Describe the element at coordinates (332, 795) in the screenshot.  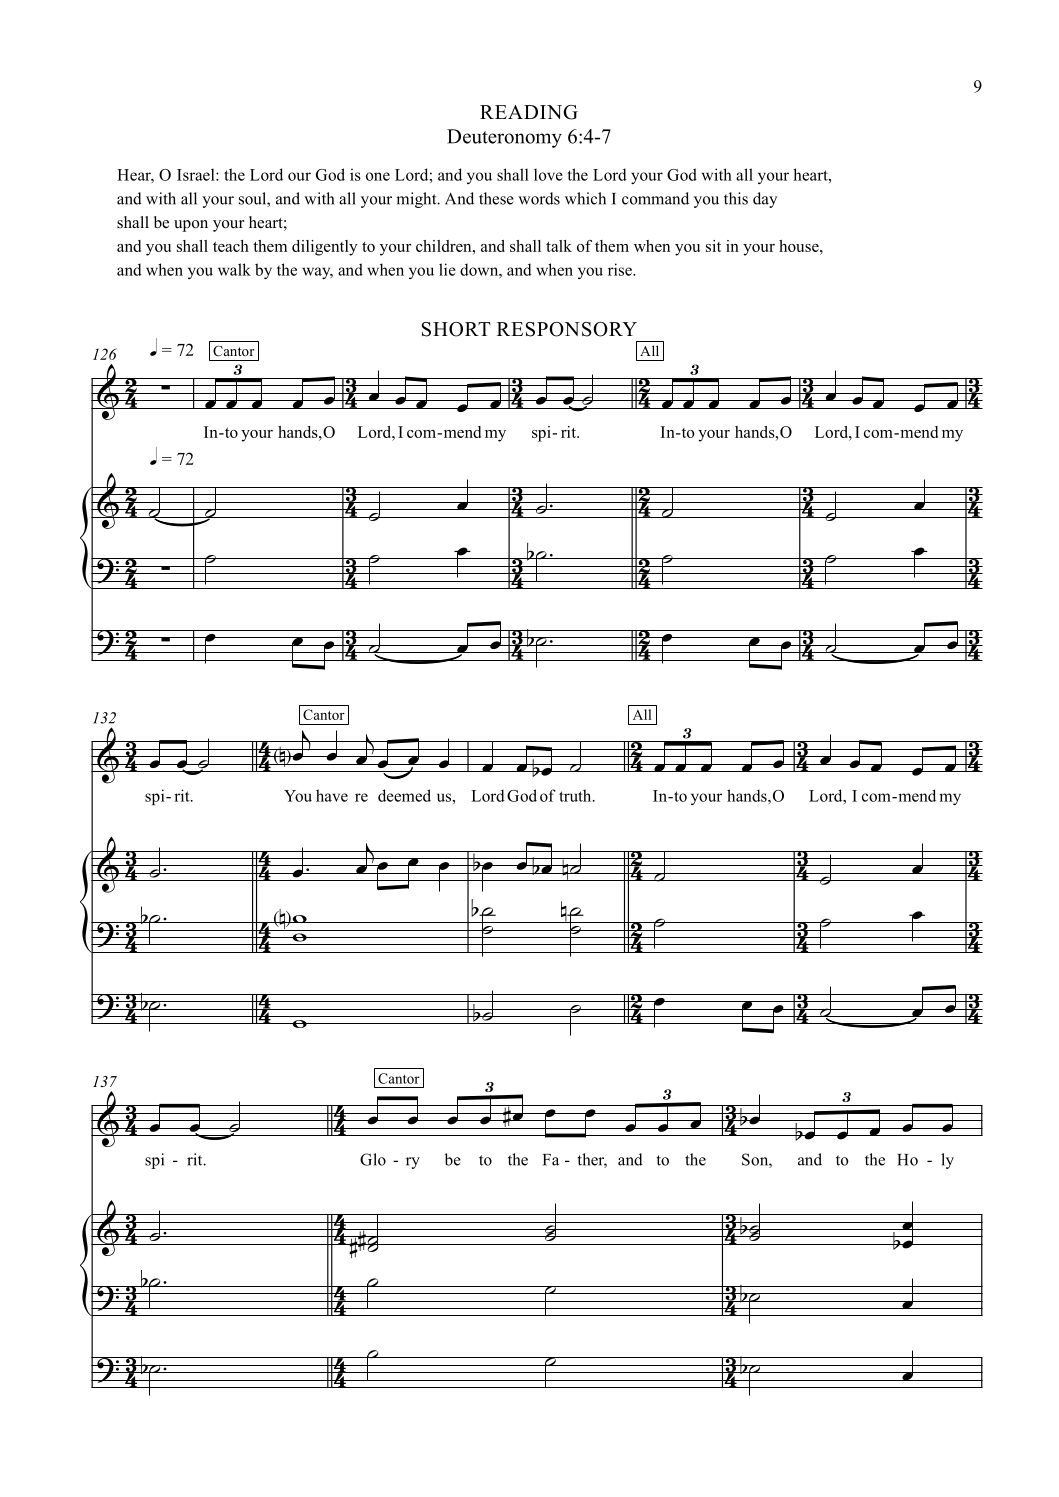
I see `have` at that location.
